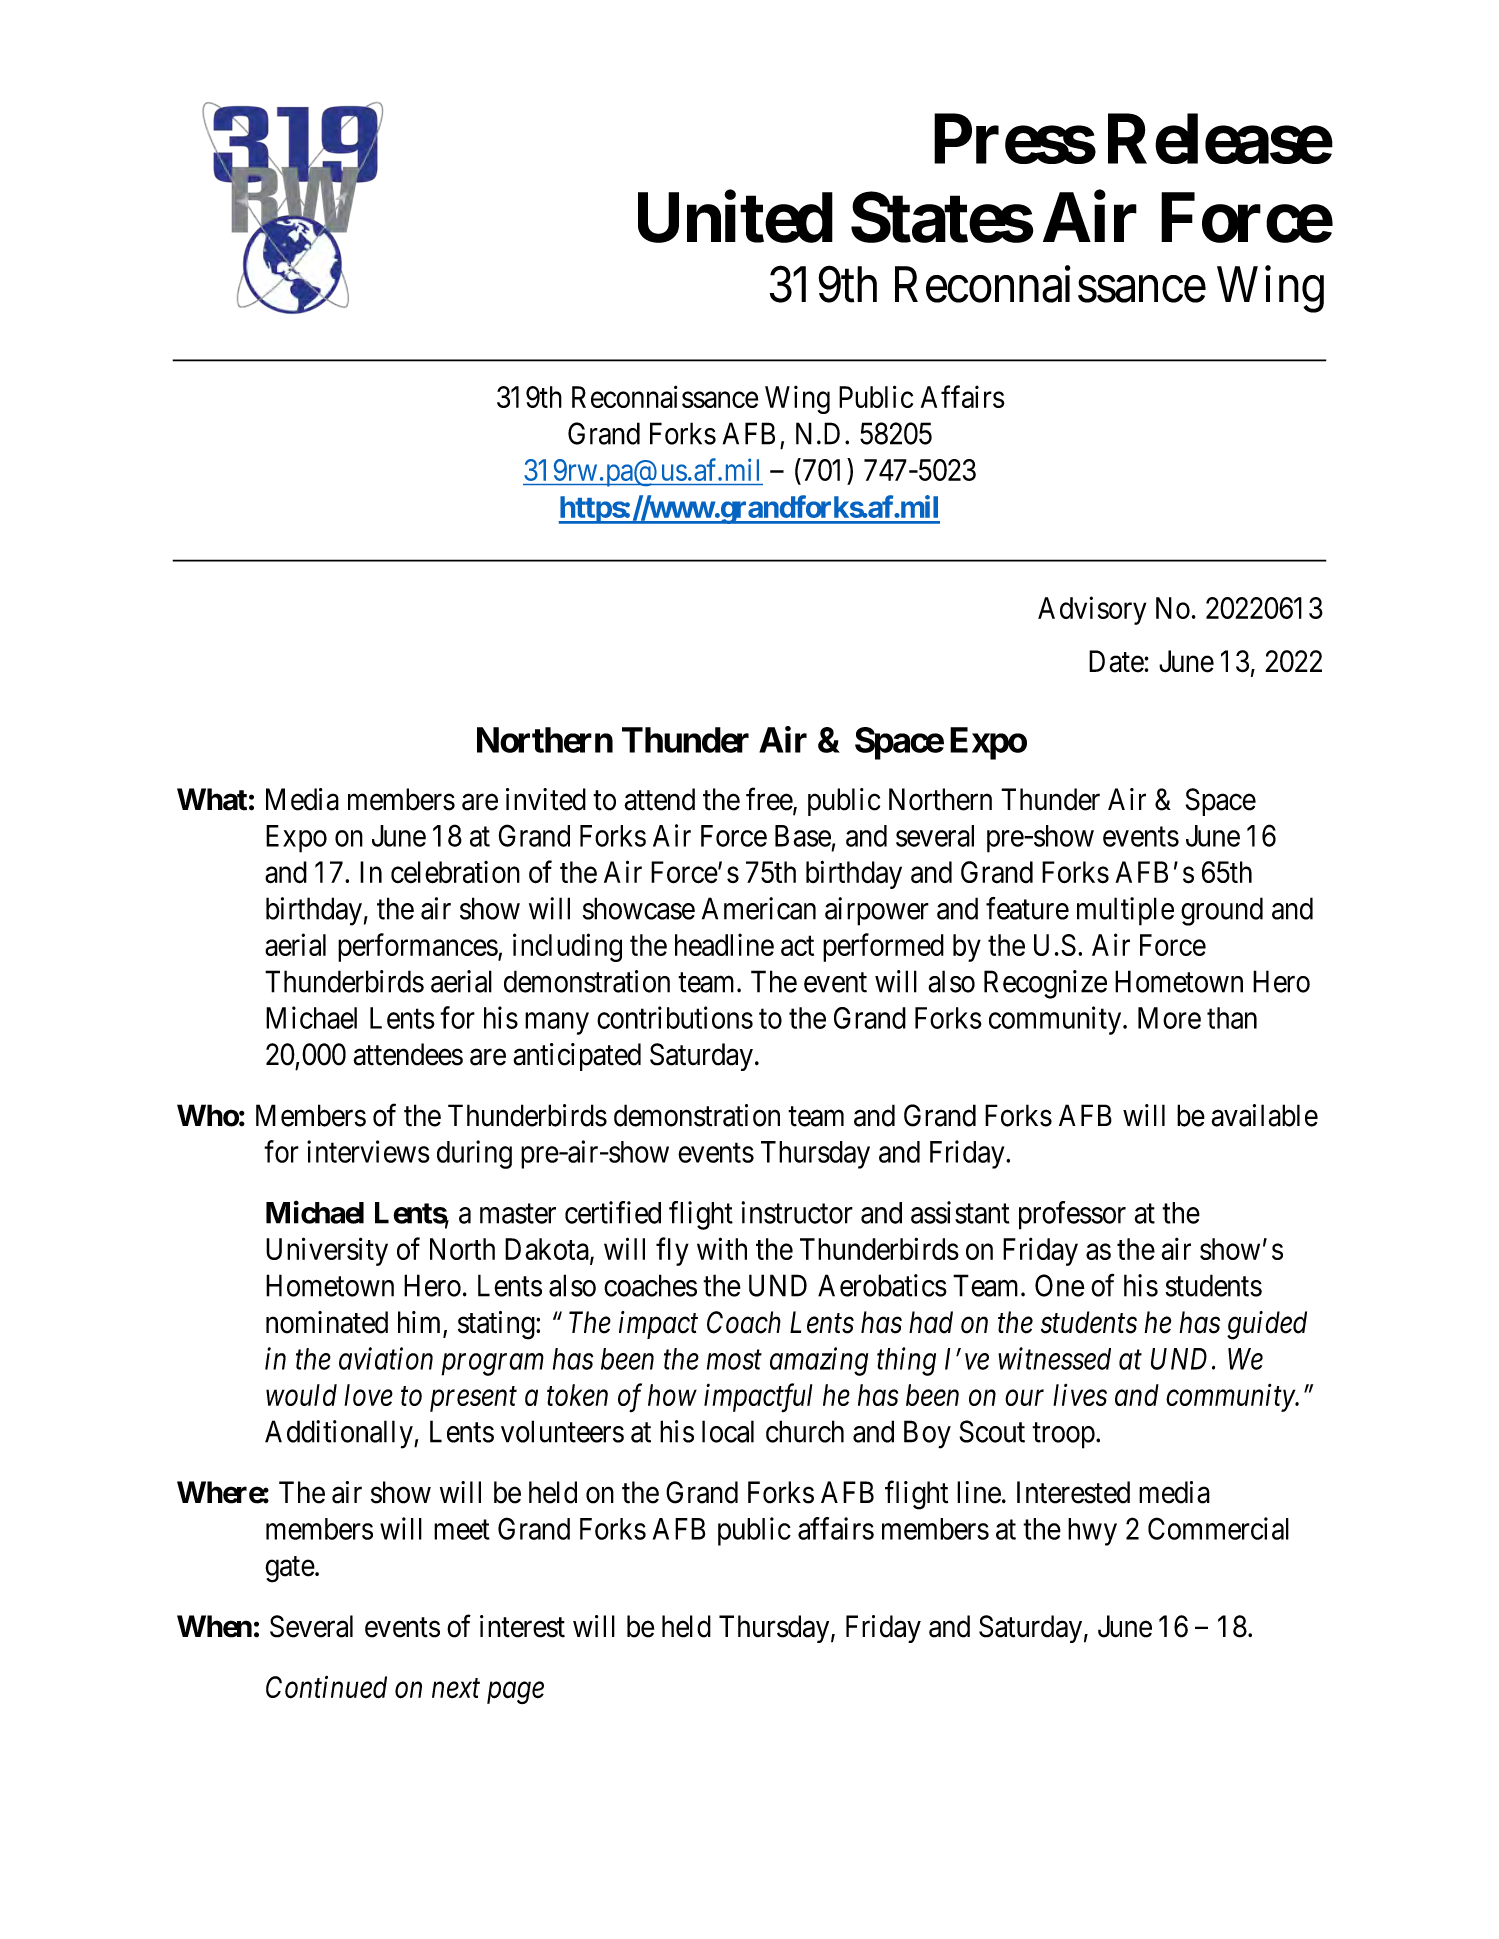 This document has width=1499, height=1939. Describe the element at coordinates (797, 1212) in the document. I see `instructor` at that location.
